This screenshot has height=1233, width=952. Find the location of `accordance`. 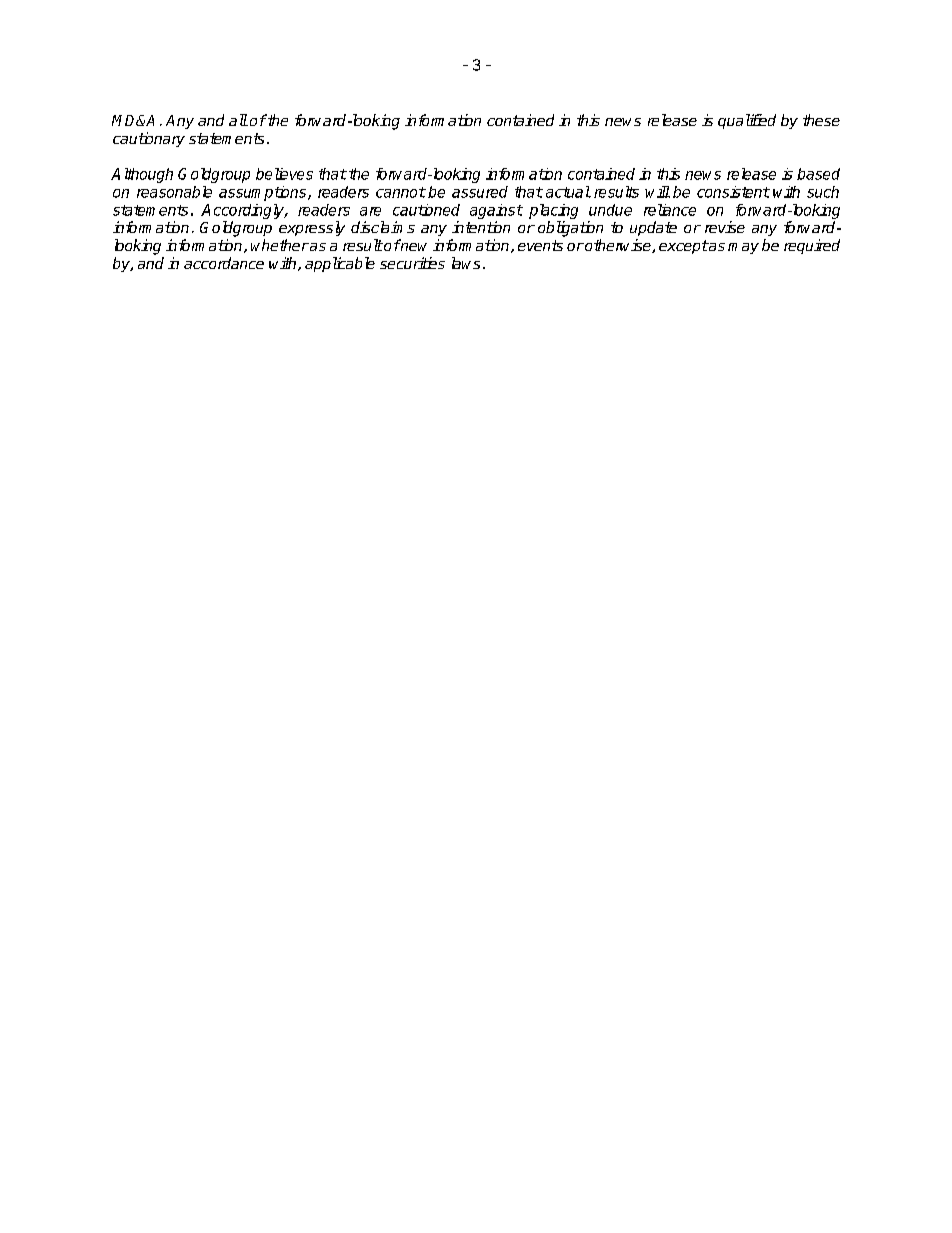

accordance is located at coordinates (224, 263).
